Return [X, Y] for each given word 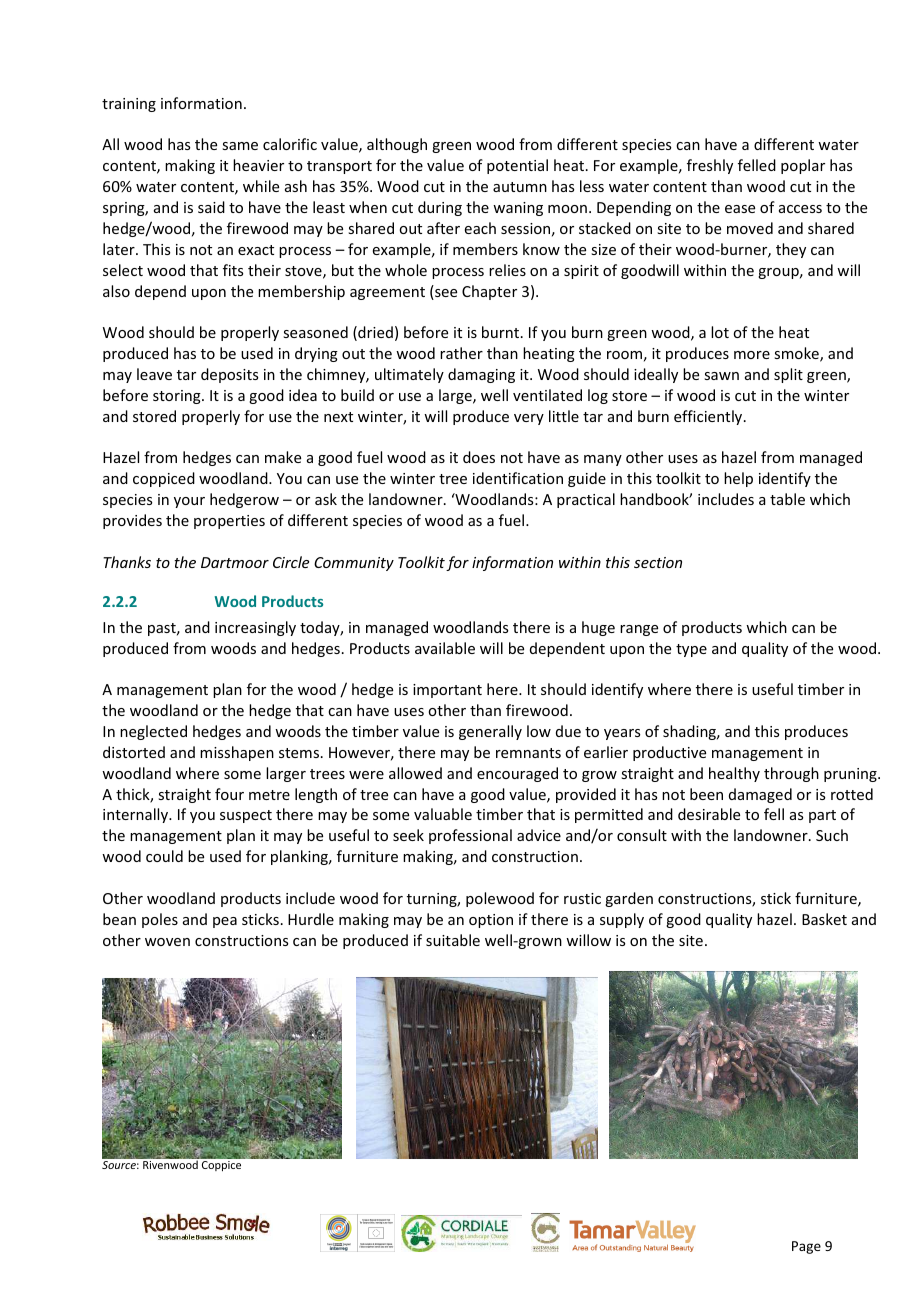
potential [517, 166]
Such [832, 835]
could [164, 856]
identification [518, 478]
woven [167, 942]
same [240, 146]
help [738, 479]
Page [806, 1247]
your [189, 502]
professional [470, 836]
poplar [803, 166]
